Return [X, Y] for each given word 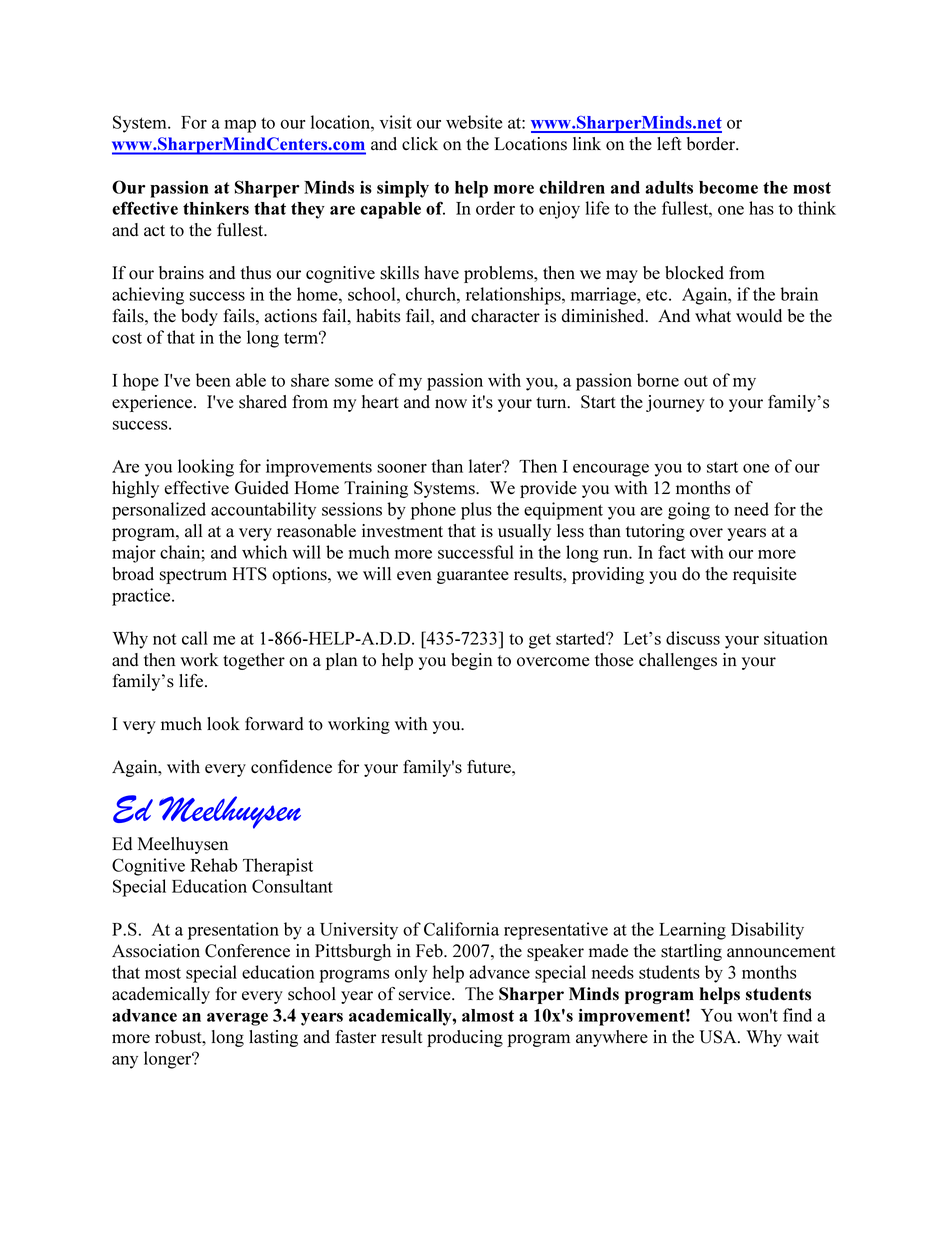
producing [465, 1038]
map [240, 126]
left [669, 143]
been [213, 380]
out [696, 381]
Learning [692, 931]
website [474, 122]
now [451, 404]
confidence [291, 767]
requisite [764, 575]
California [461, 929]
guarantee [473, 576]
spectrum [193, 576]
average [237, 1019]
